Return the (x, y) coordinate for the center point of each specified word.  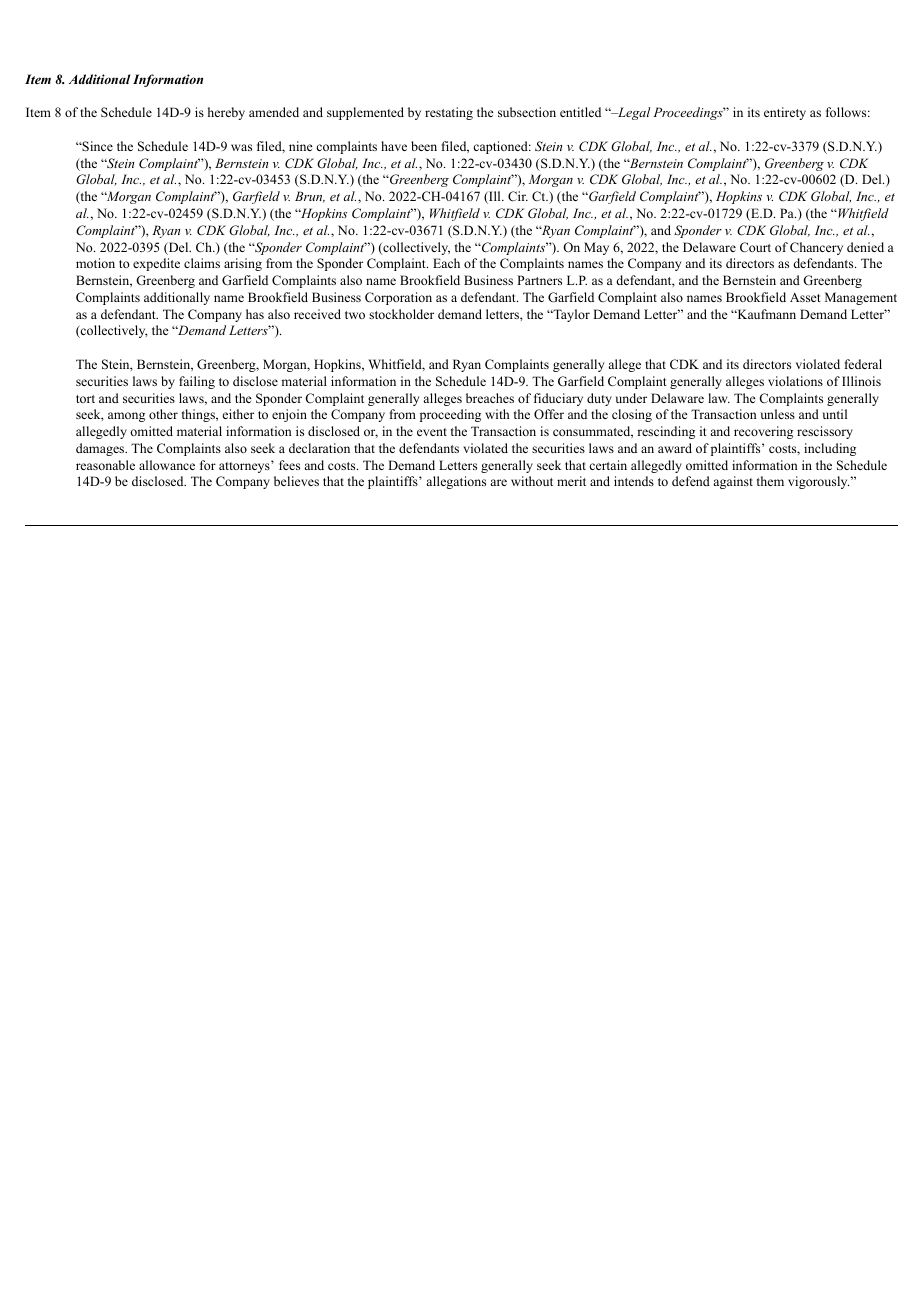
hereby (226, 113)
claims (202, 263)
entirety (785, 113)
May (596, 248)
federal (863, 364)
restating (449, 113)
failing (197, 382)
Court (755, 247)
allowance (167, 465)
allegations (456, 482)
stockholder (401, 314)
